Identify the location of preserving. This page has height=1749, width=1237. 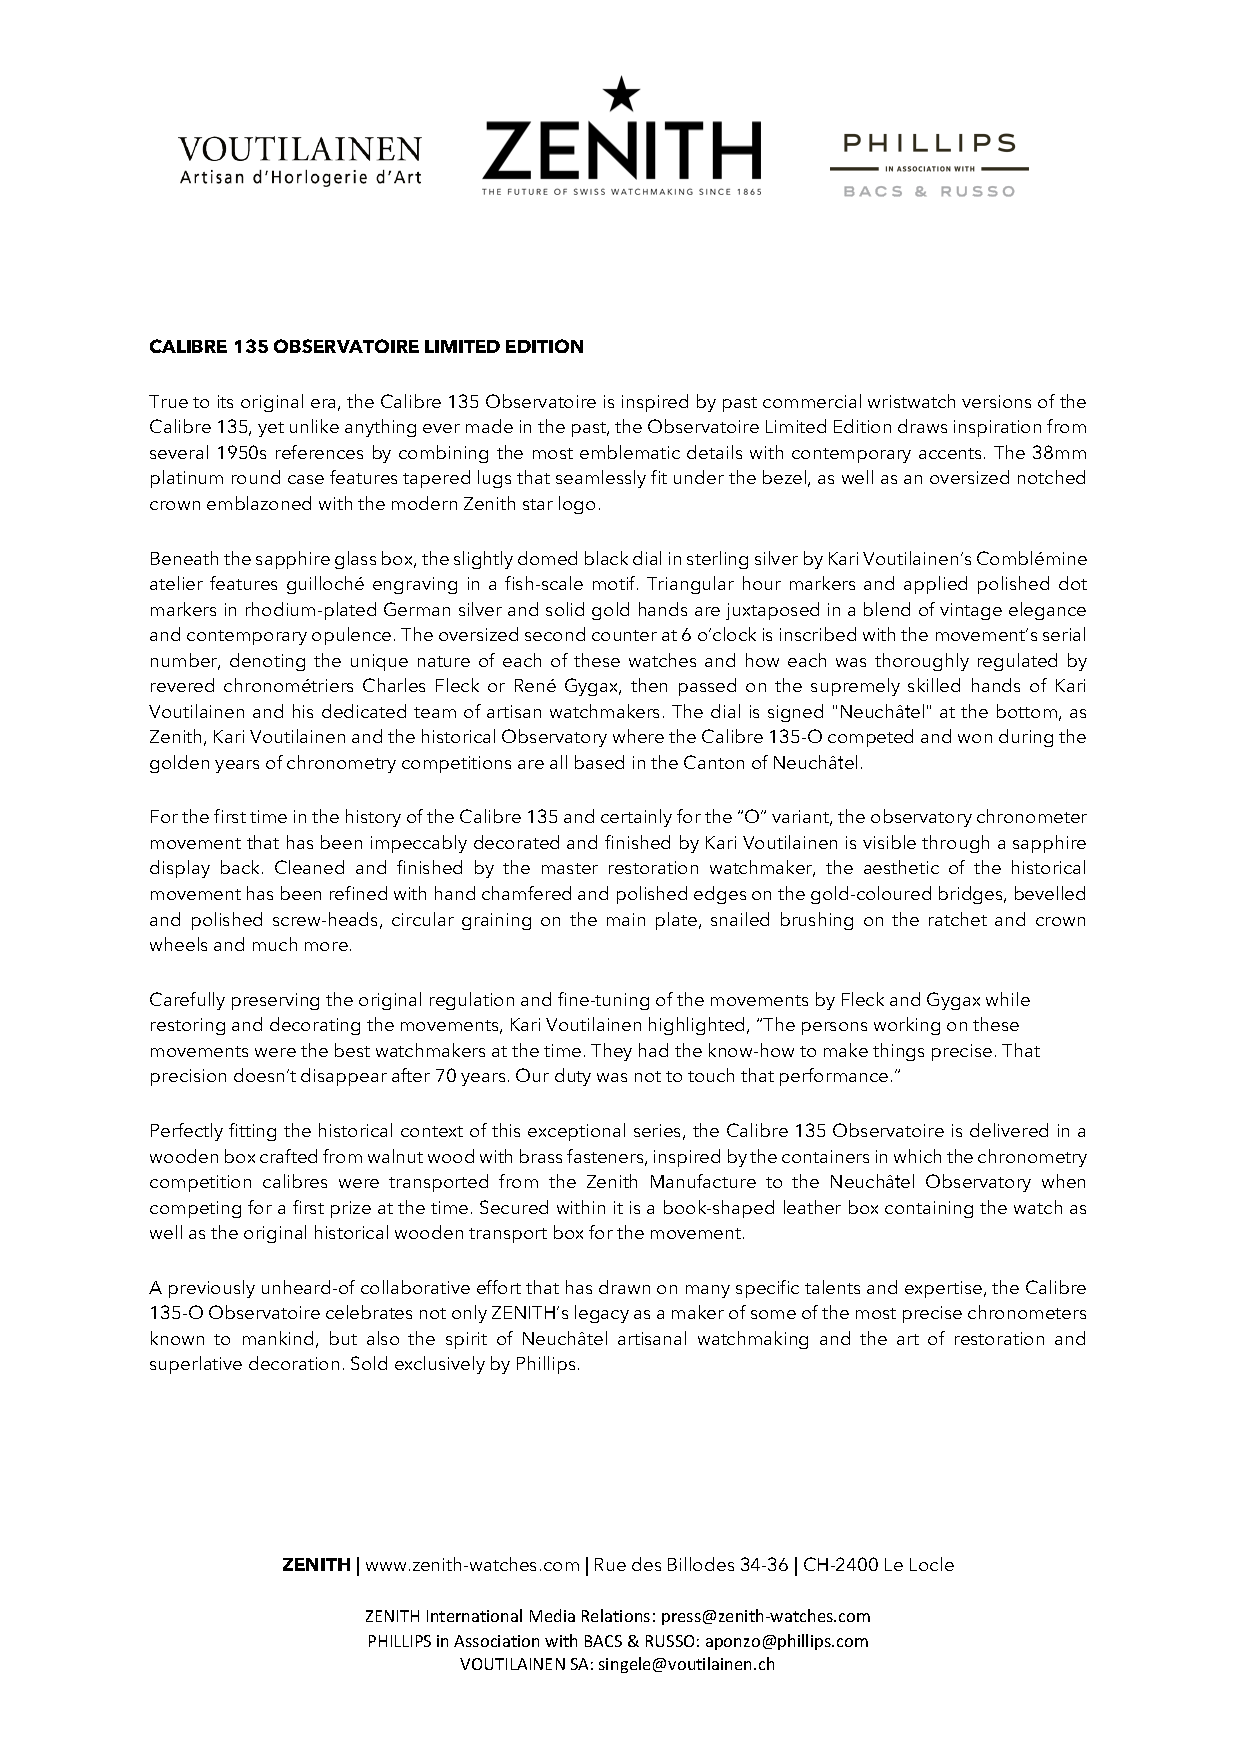
(275, 1001).
